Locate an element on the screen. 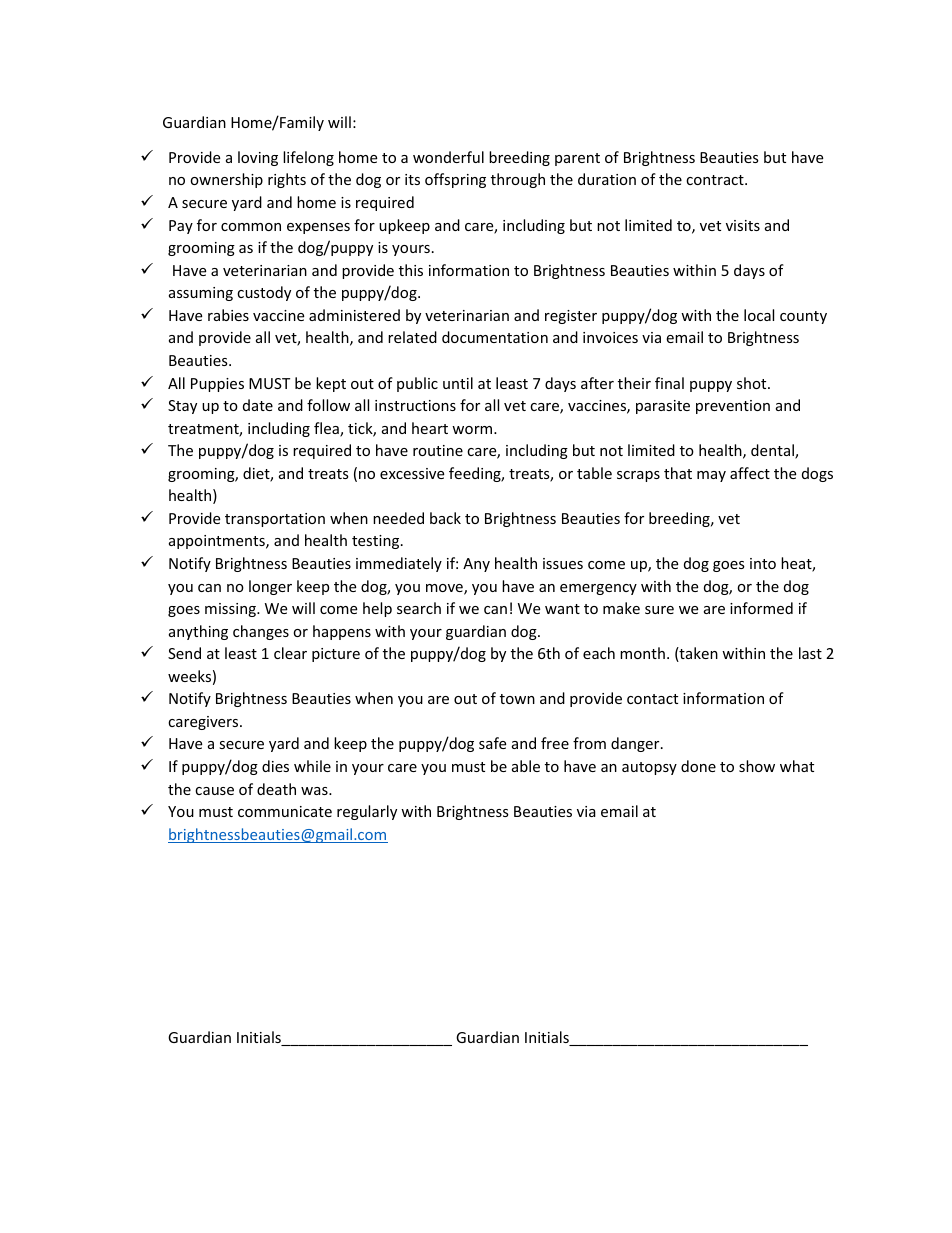  want is located at coordinates (562, 609).
